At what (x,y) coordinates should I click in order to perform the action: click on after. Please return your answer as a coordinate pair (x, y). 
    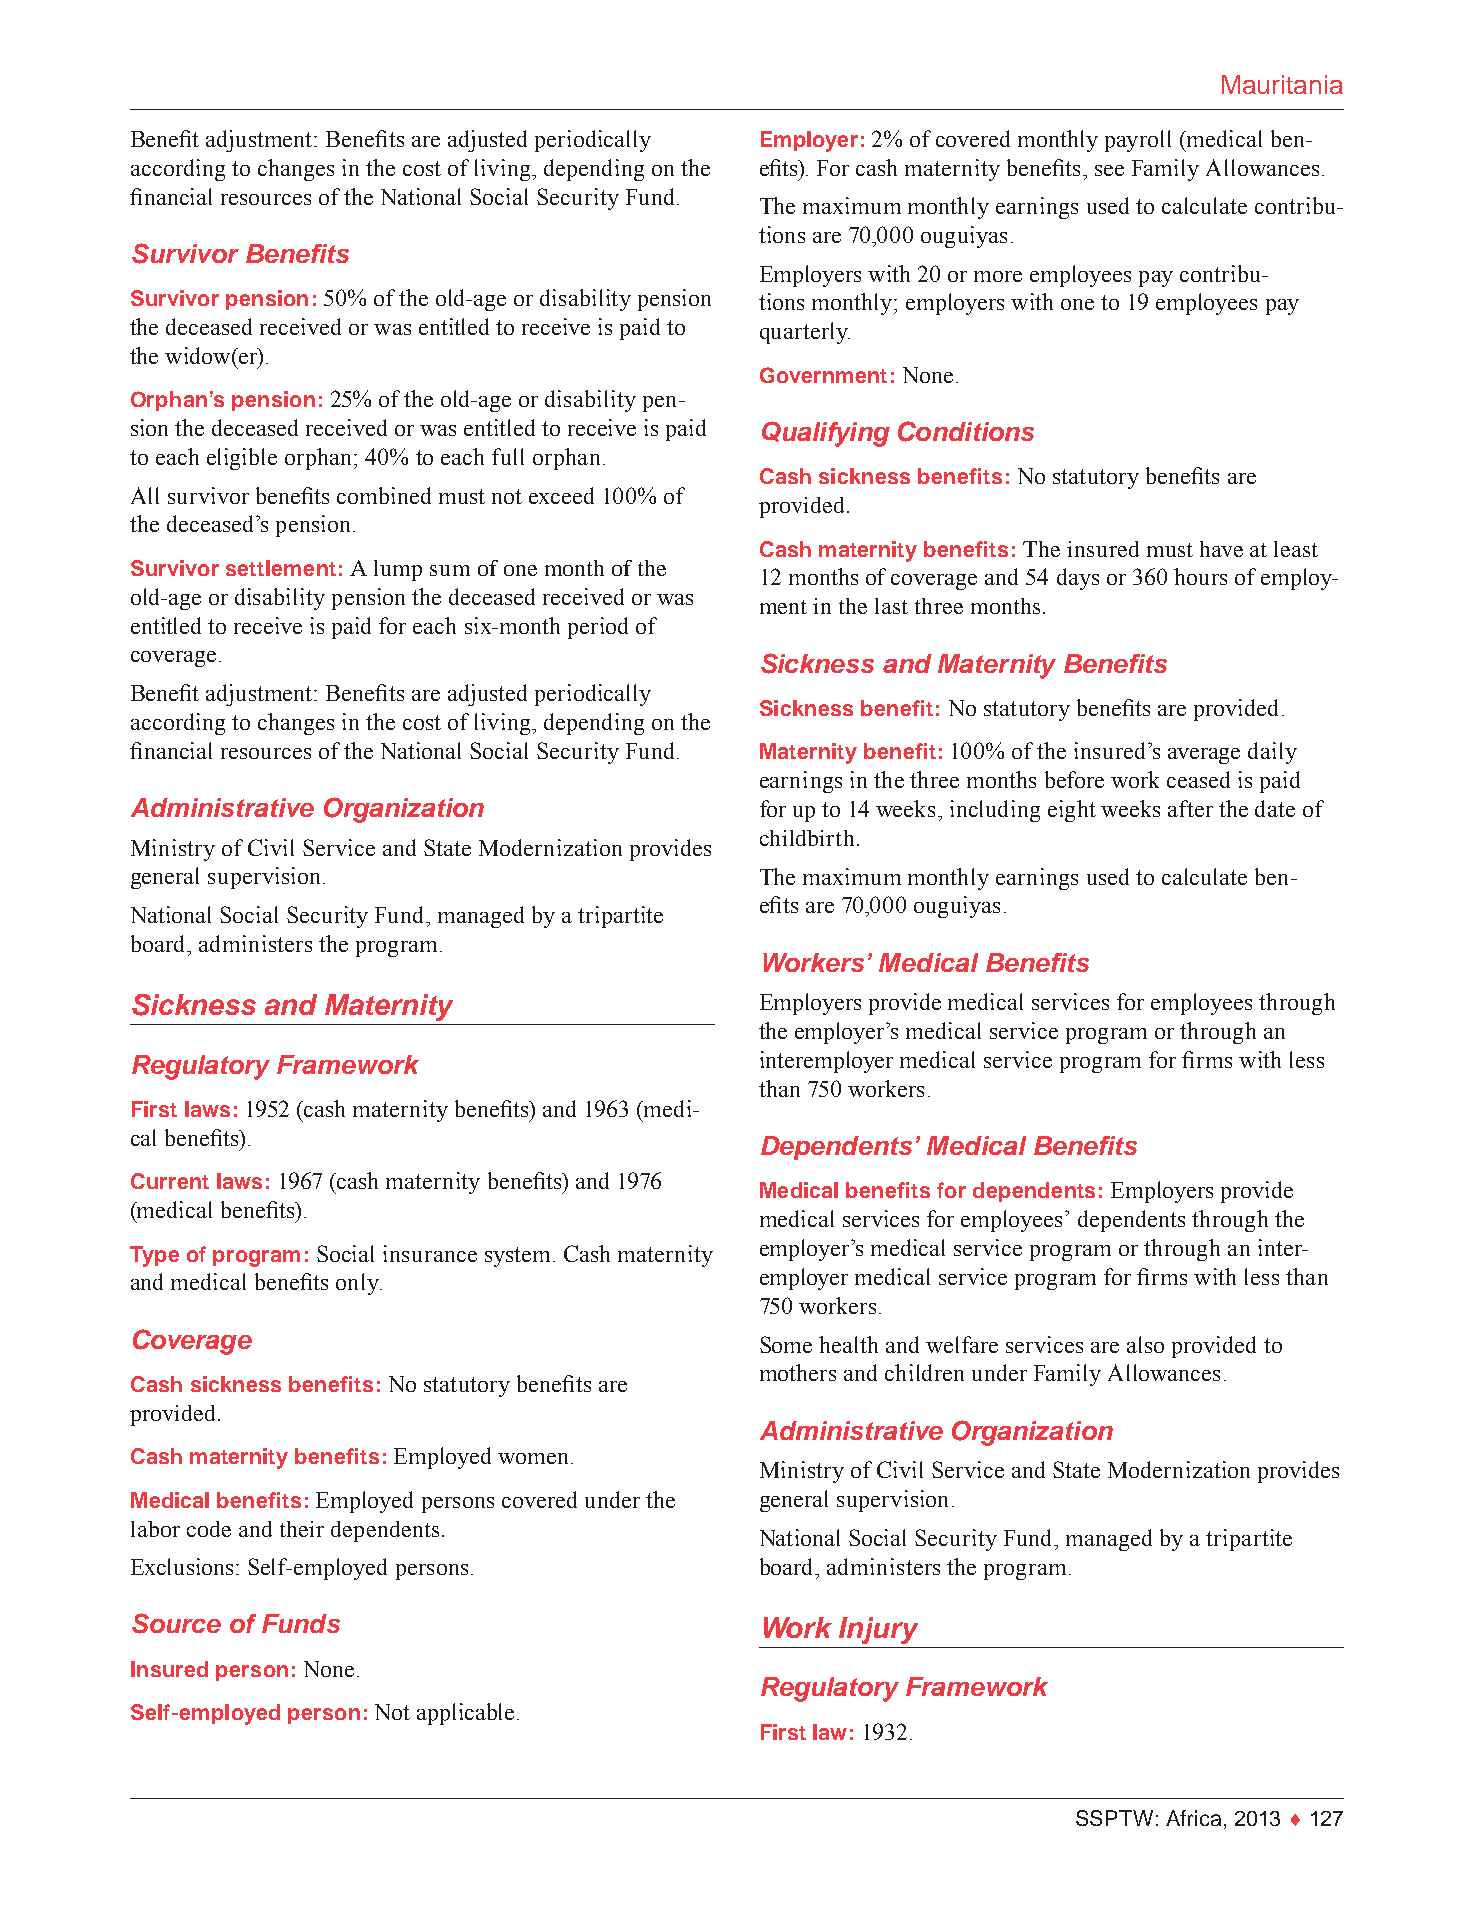
    Looking at the image, I should click on (1190, 808).
